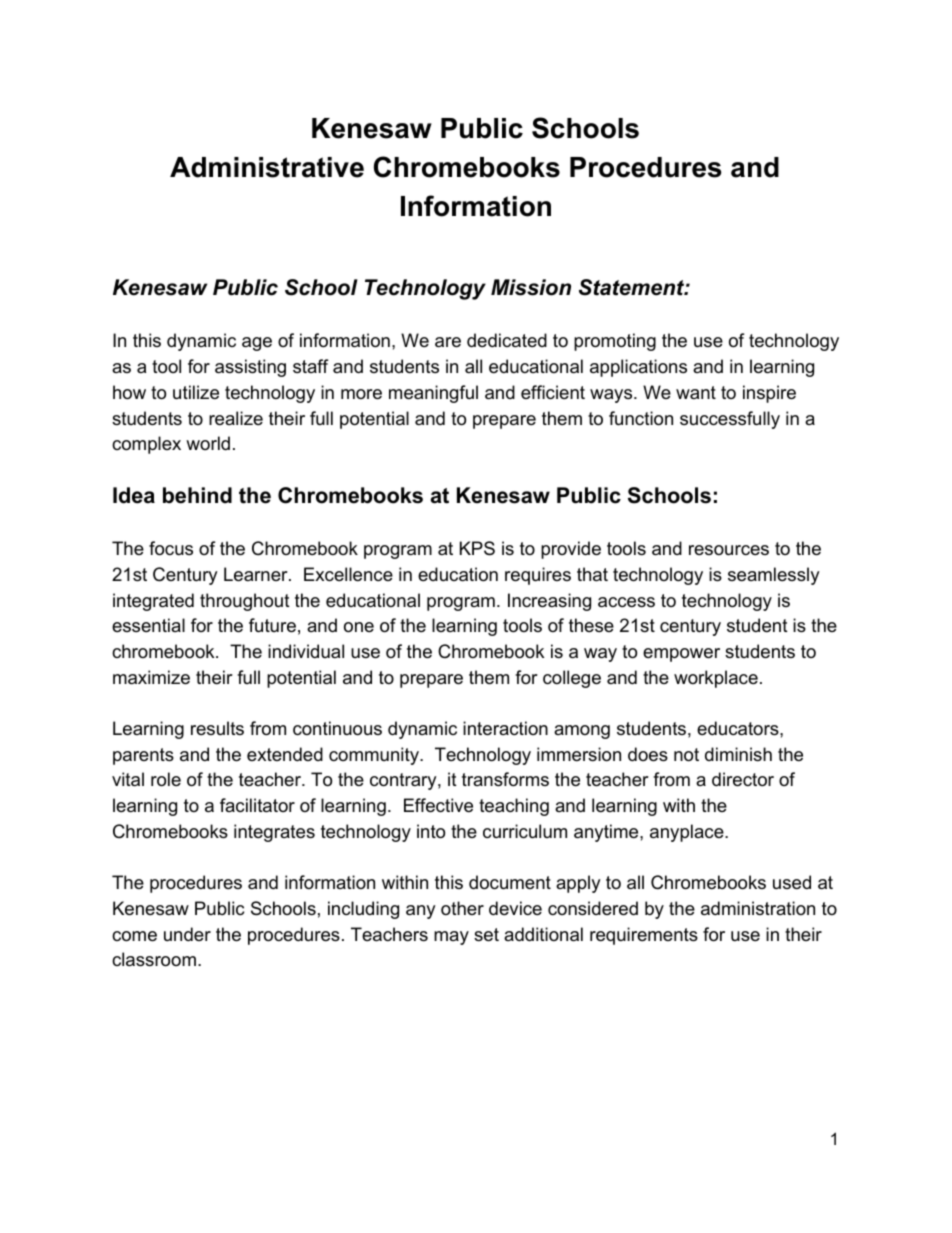  What do you see at coordinates (681, 655) in the page?
I see `empower` at bounding box center [681, 655].
